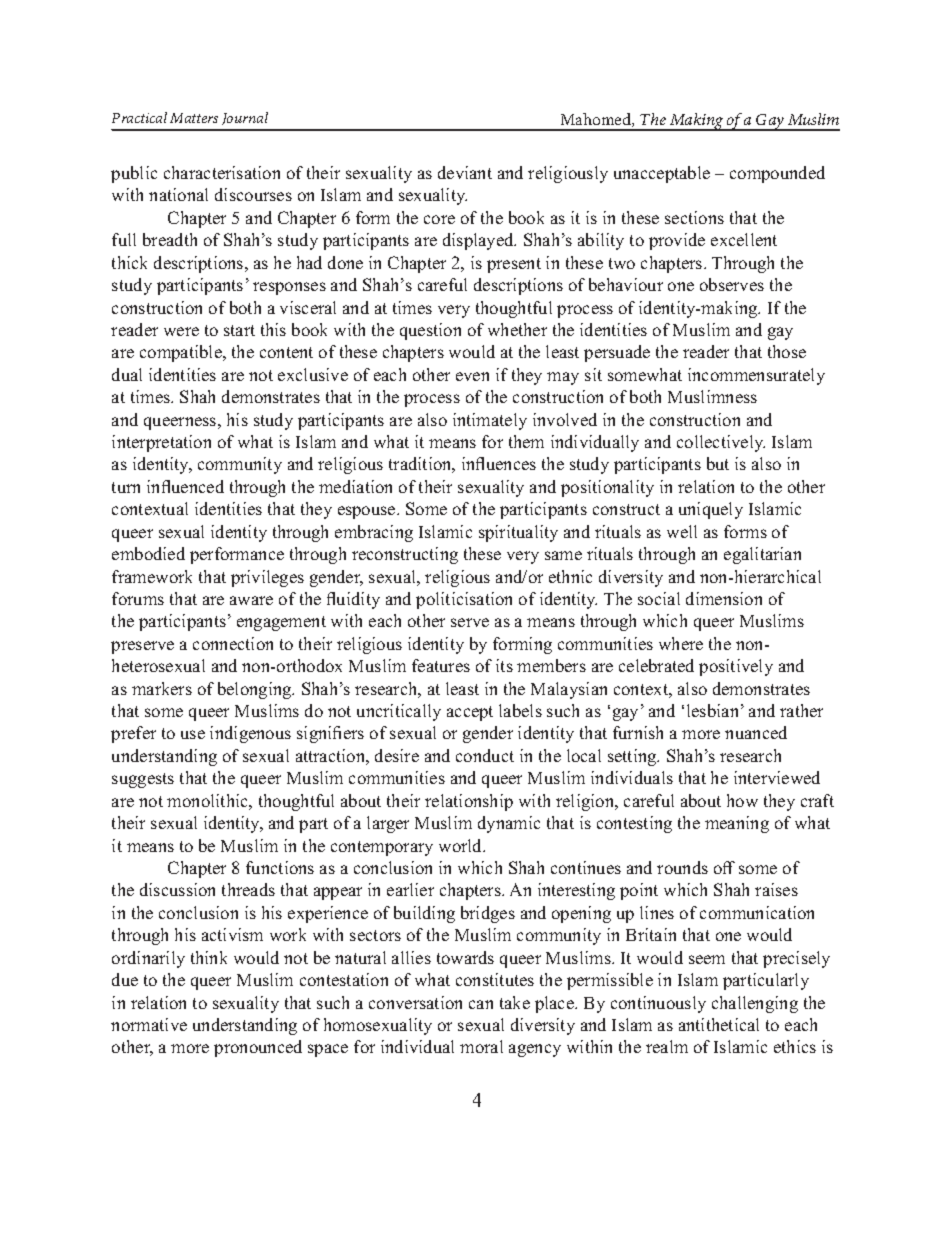 The height and width of the image is (1233, 952). What do you see at coordinates (441, 665) in the image?
I see `features` at bounding box center [441, 665].
